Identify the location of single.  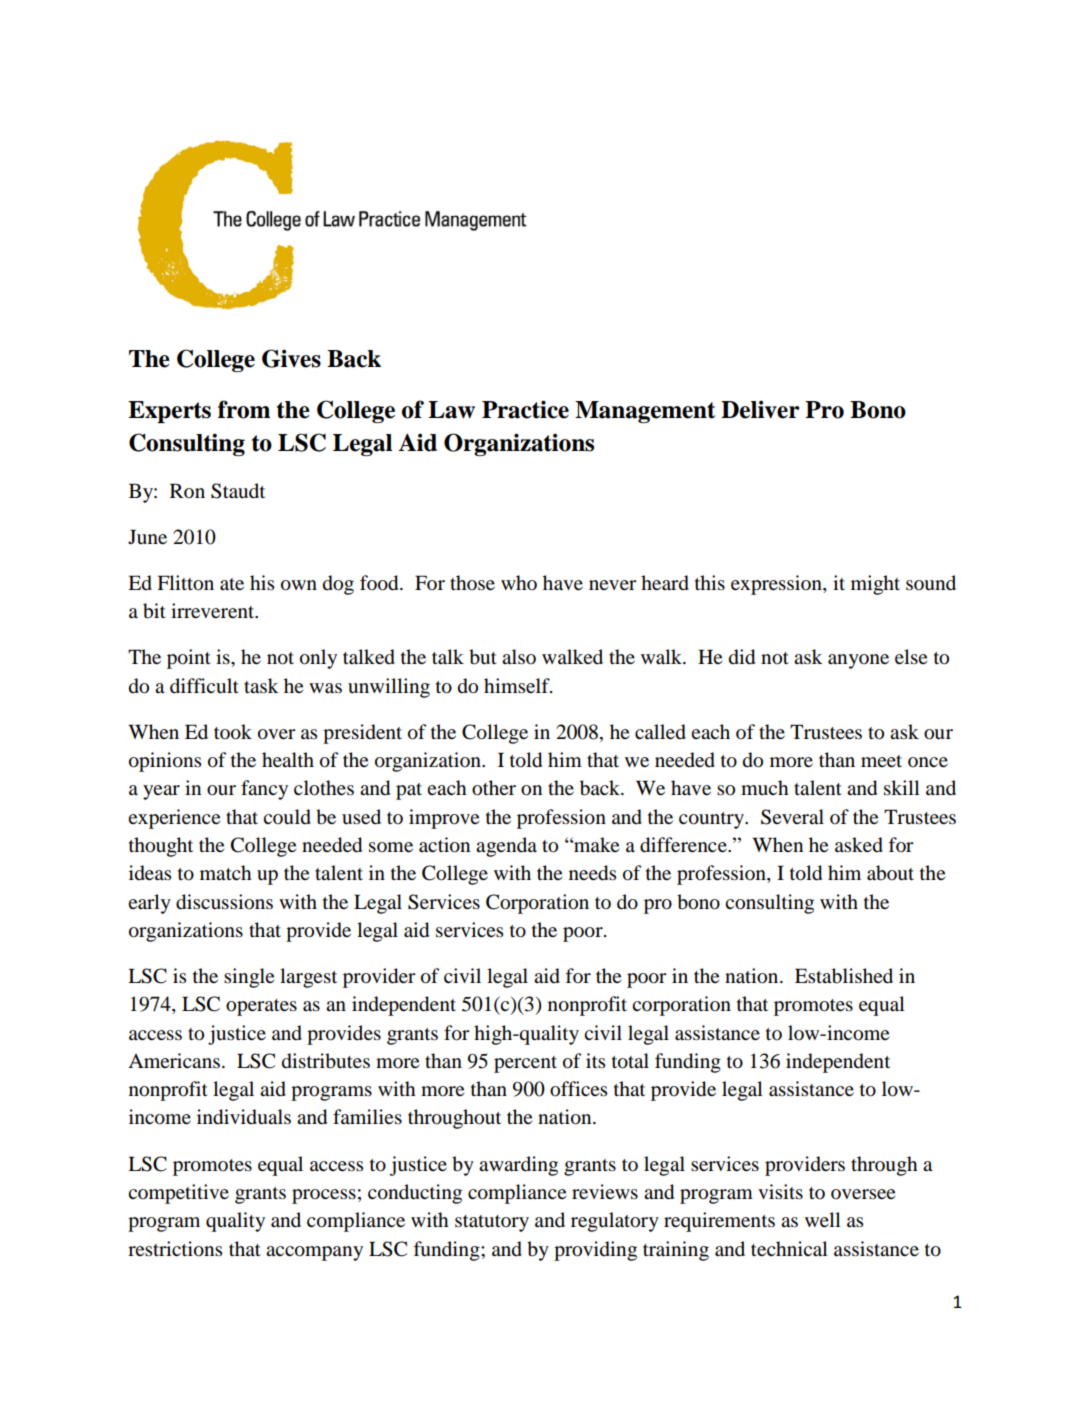
(249, 978).
